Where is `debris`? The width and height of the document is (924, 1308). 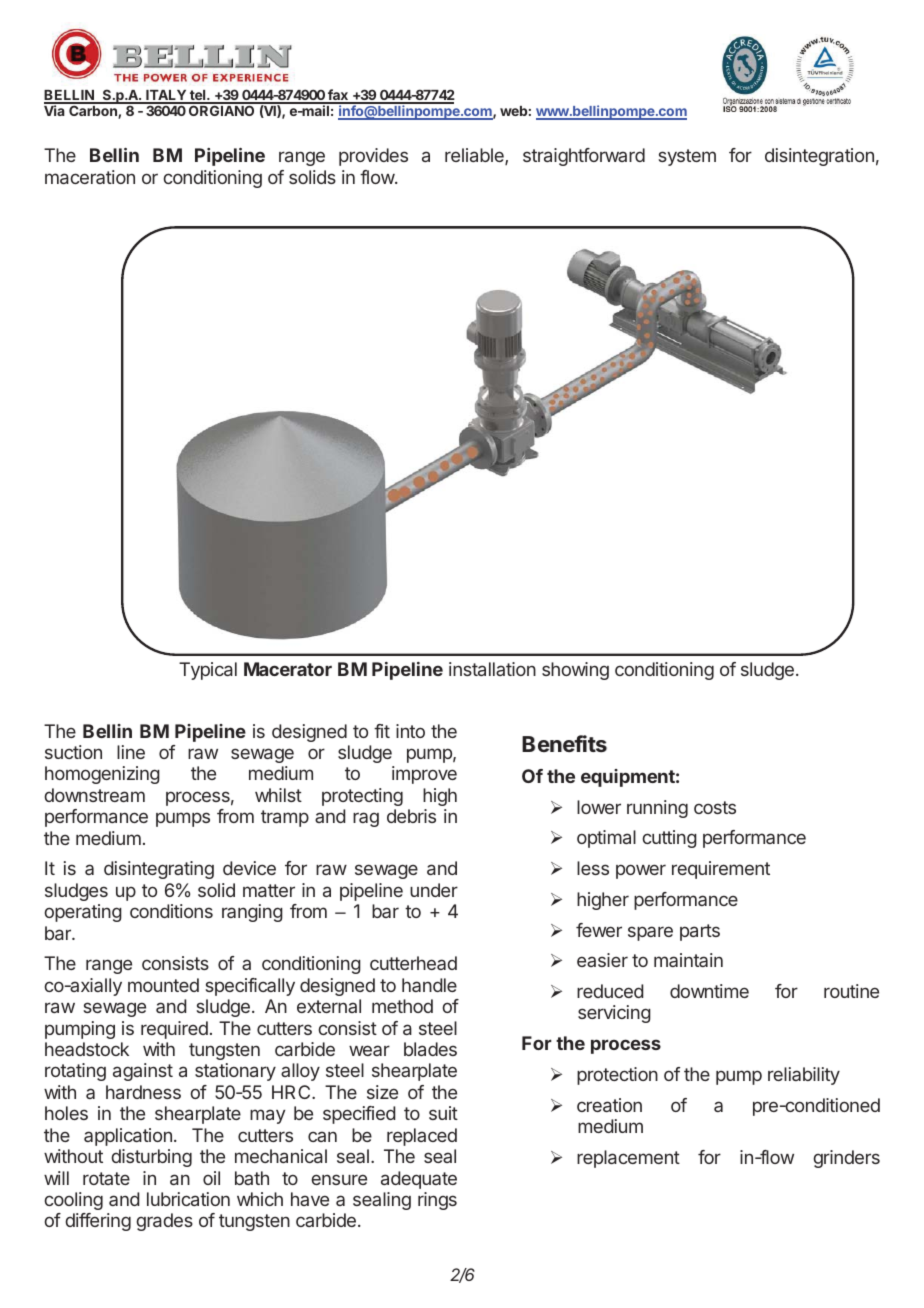
debris is located at coordinates (411, 816).
